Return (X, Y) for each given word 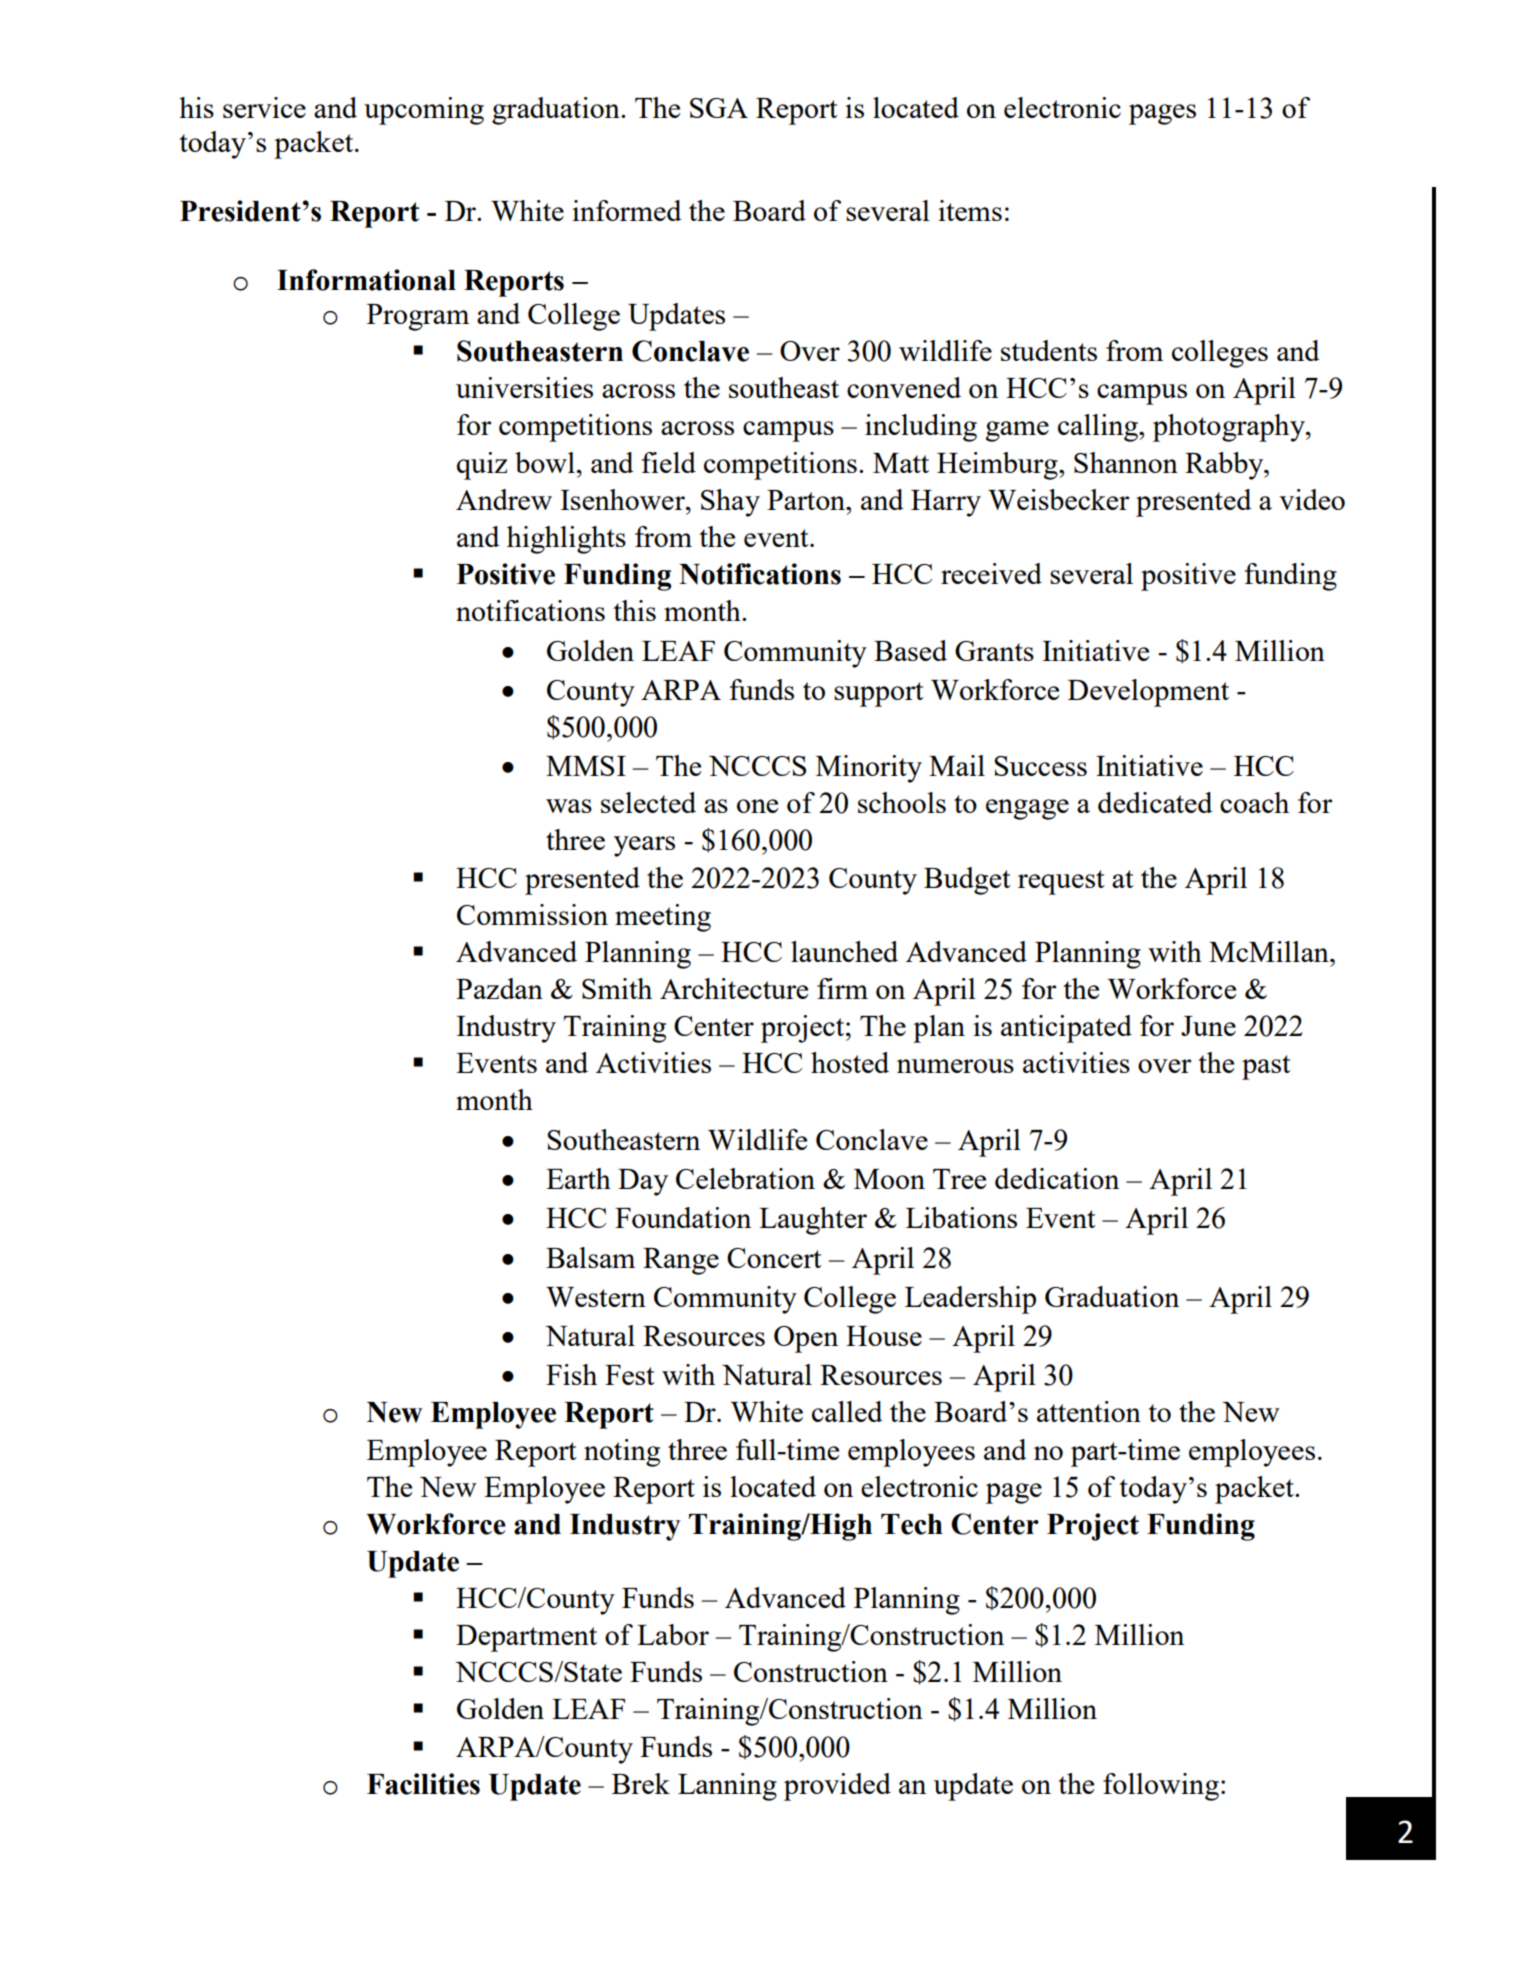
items (970, 210)
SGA (719, 108)
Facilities (423, 1784)
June (1208, 1026)
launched (844, 951)
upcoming (424, 111)
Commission (532, 914)
